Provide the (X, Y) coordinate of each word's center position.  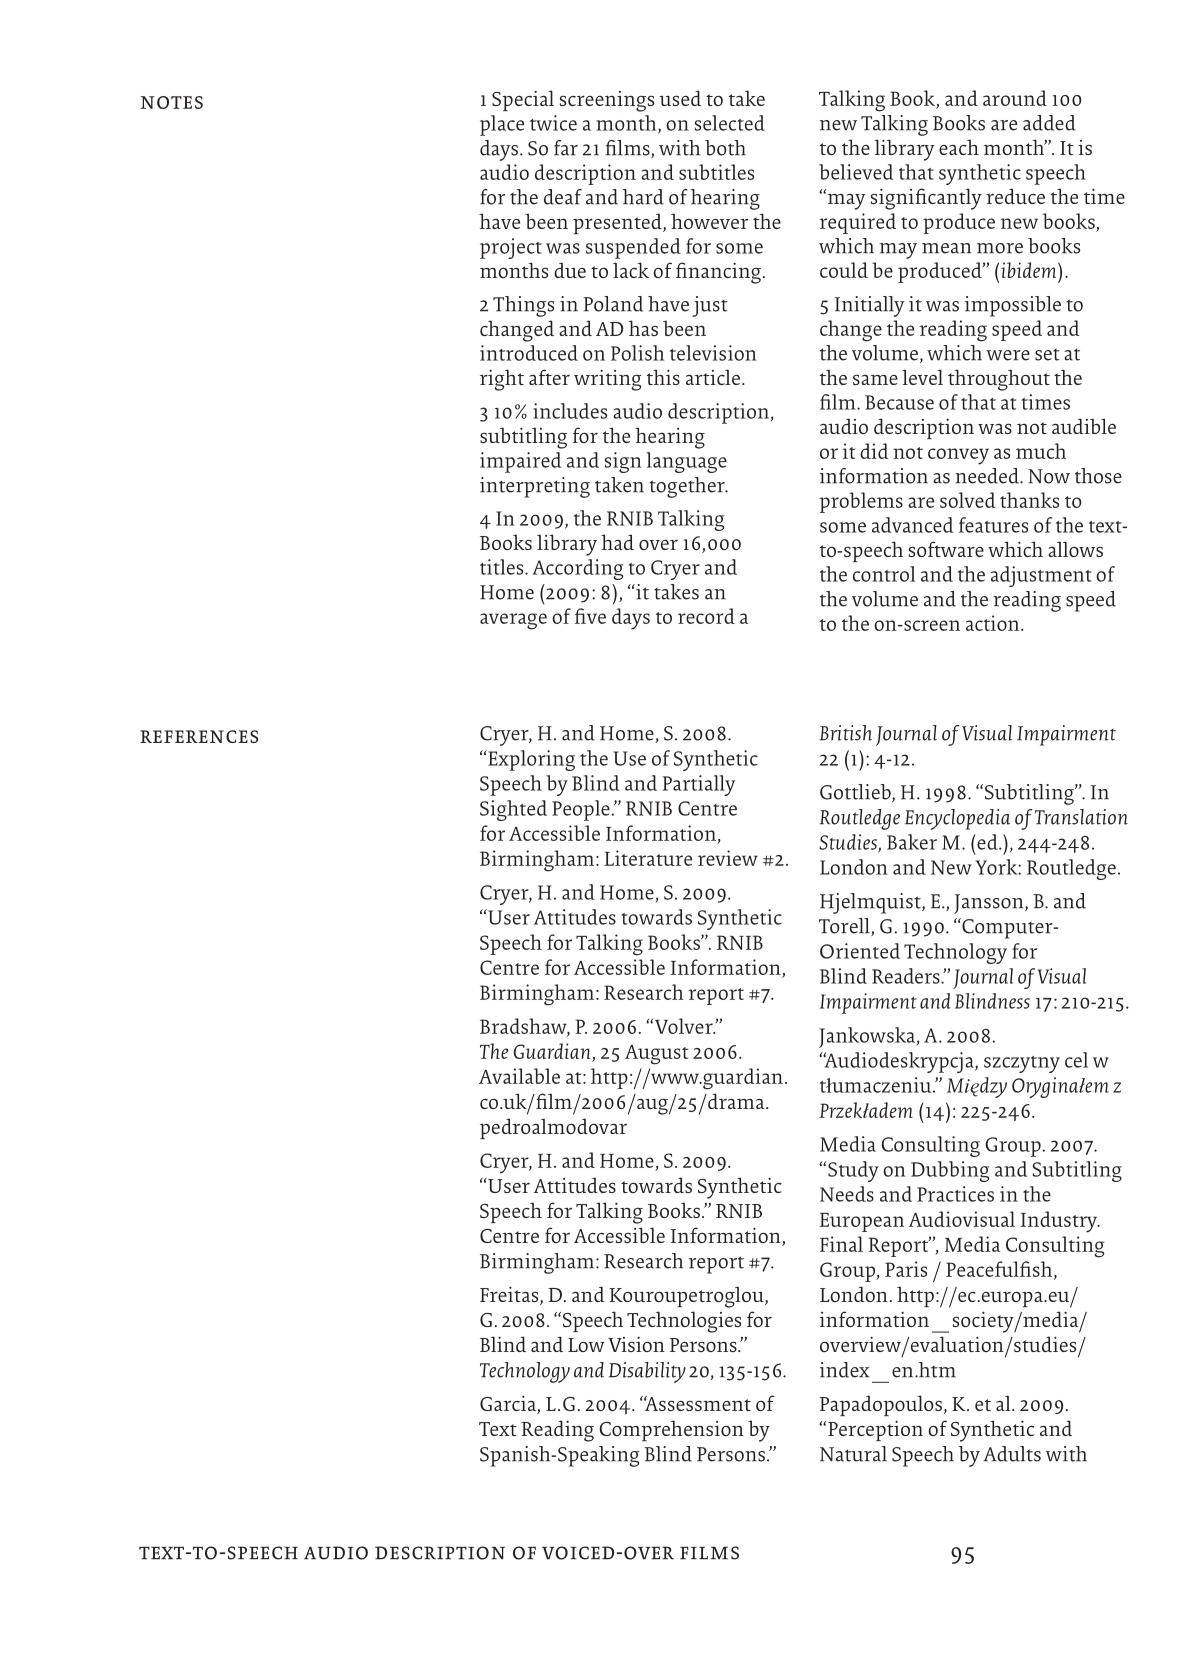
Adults (1012, 1454)
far (566, 148)
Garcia (509, 1404)
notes (172, 102)
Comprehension (671, 1430)
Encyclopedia (957, 819)
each (959, 147)
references (199, 736)
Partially (698, 785)
